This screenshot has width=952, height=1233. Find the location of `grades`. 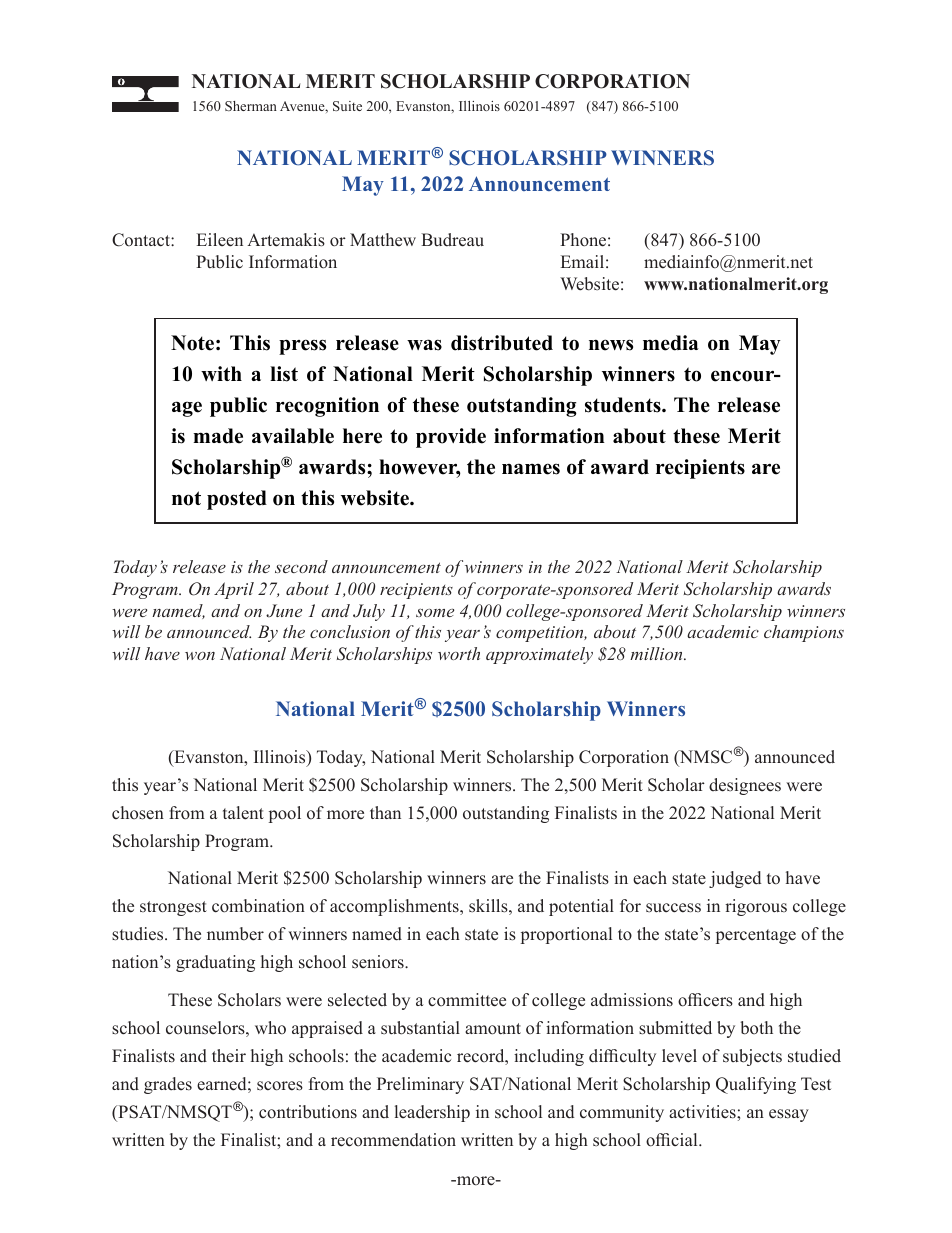

grades is located at coordinates (168, 1085).
